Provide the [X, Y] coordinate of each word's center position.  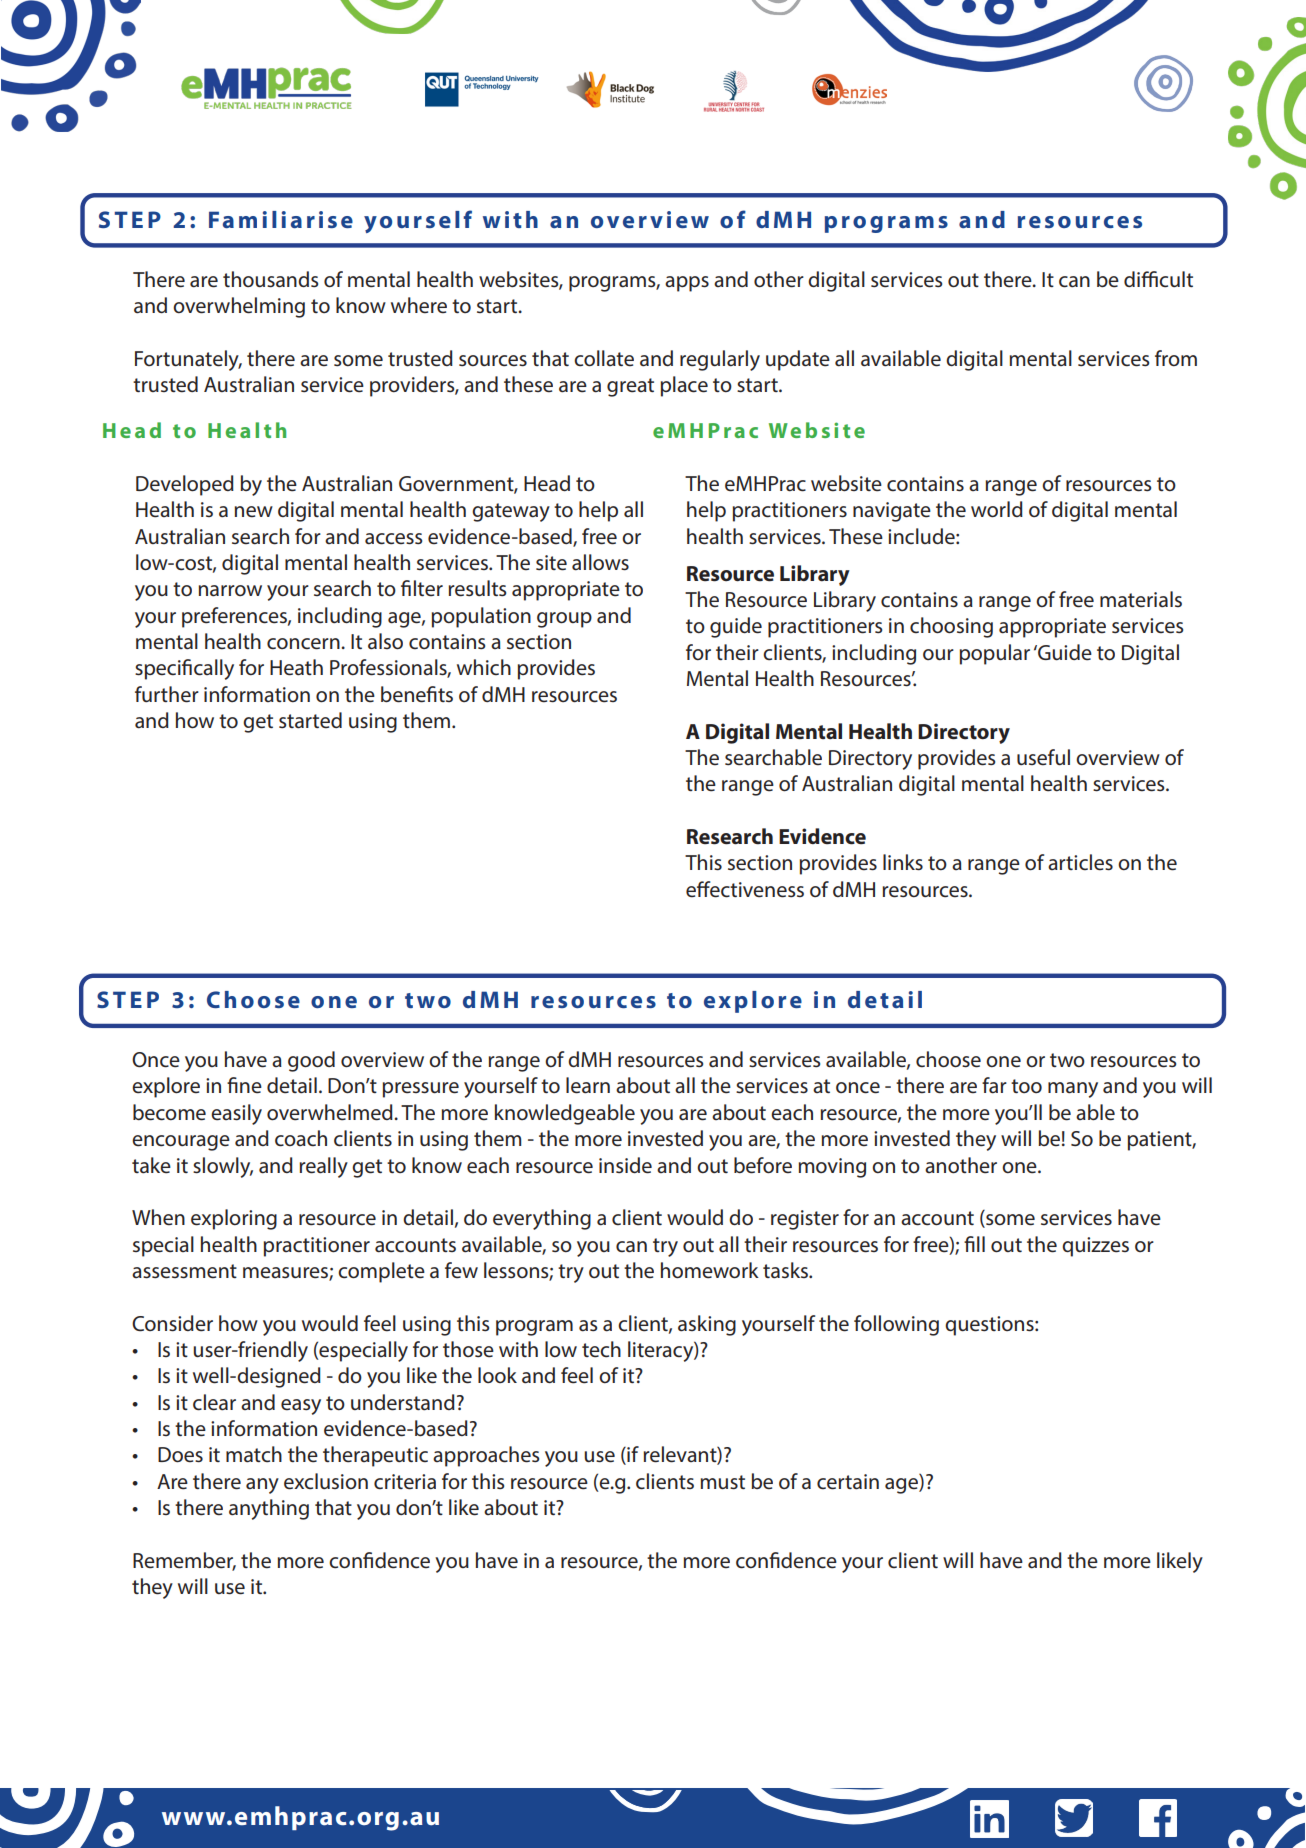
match [254, 1454]
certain [848, 1482]
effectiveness [745, 889]
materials [1141, 599]
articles [1080, 862]
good [311, 1061]
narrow [230, 591]
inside [625, 1165]
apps [687, 284]
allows [600, 562]
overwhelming [239, 307]
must [722, 1482]
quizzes [1095, 1247]
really [323, 1167]
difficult [1158, 279]
